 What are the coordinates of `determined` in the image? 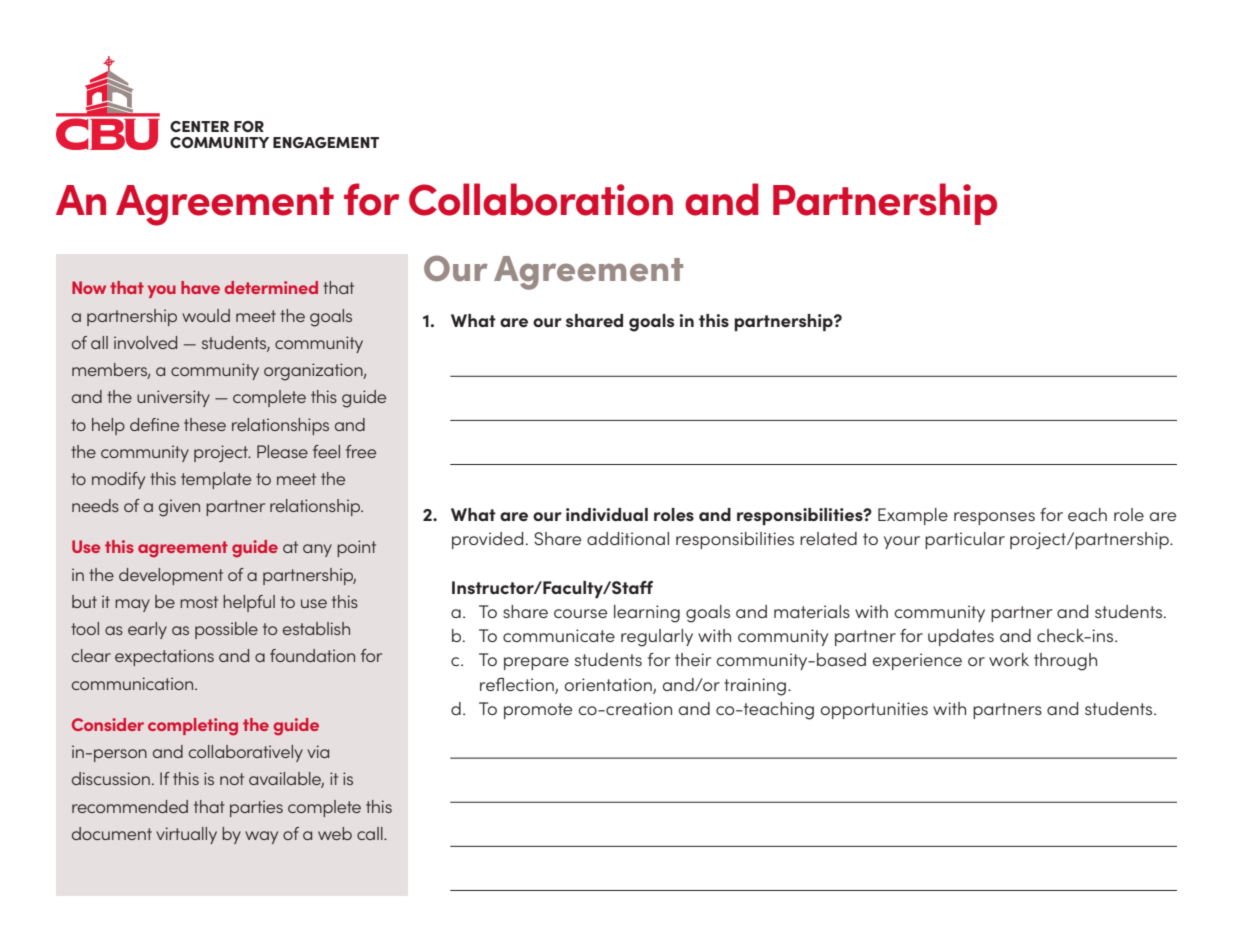 It's located at (271, 287).
